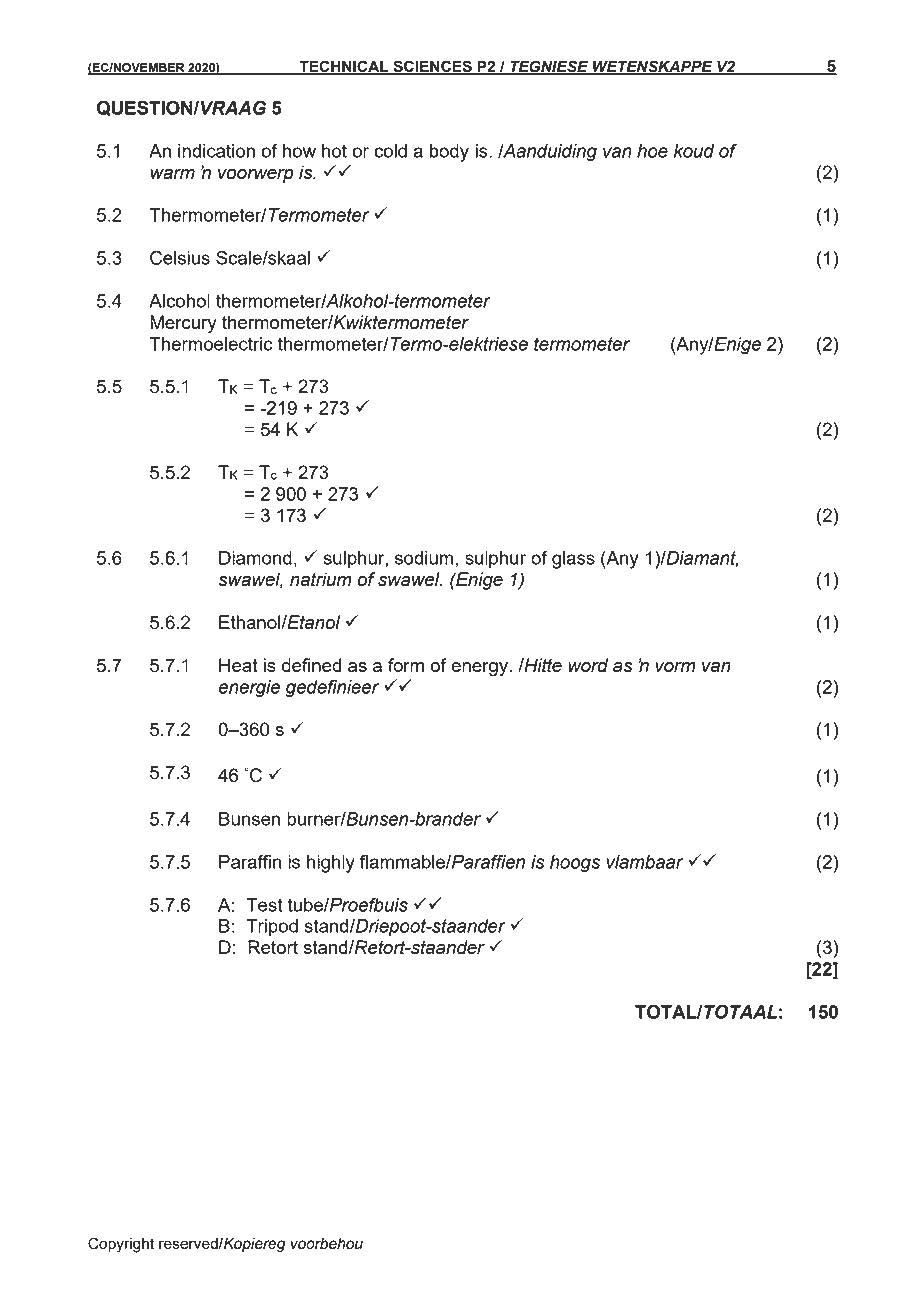  Describe the element at coordinates (272, 928) in the screenshot. I see `Tripod` at that location.
